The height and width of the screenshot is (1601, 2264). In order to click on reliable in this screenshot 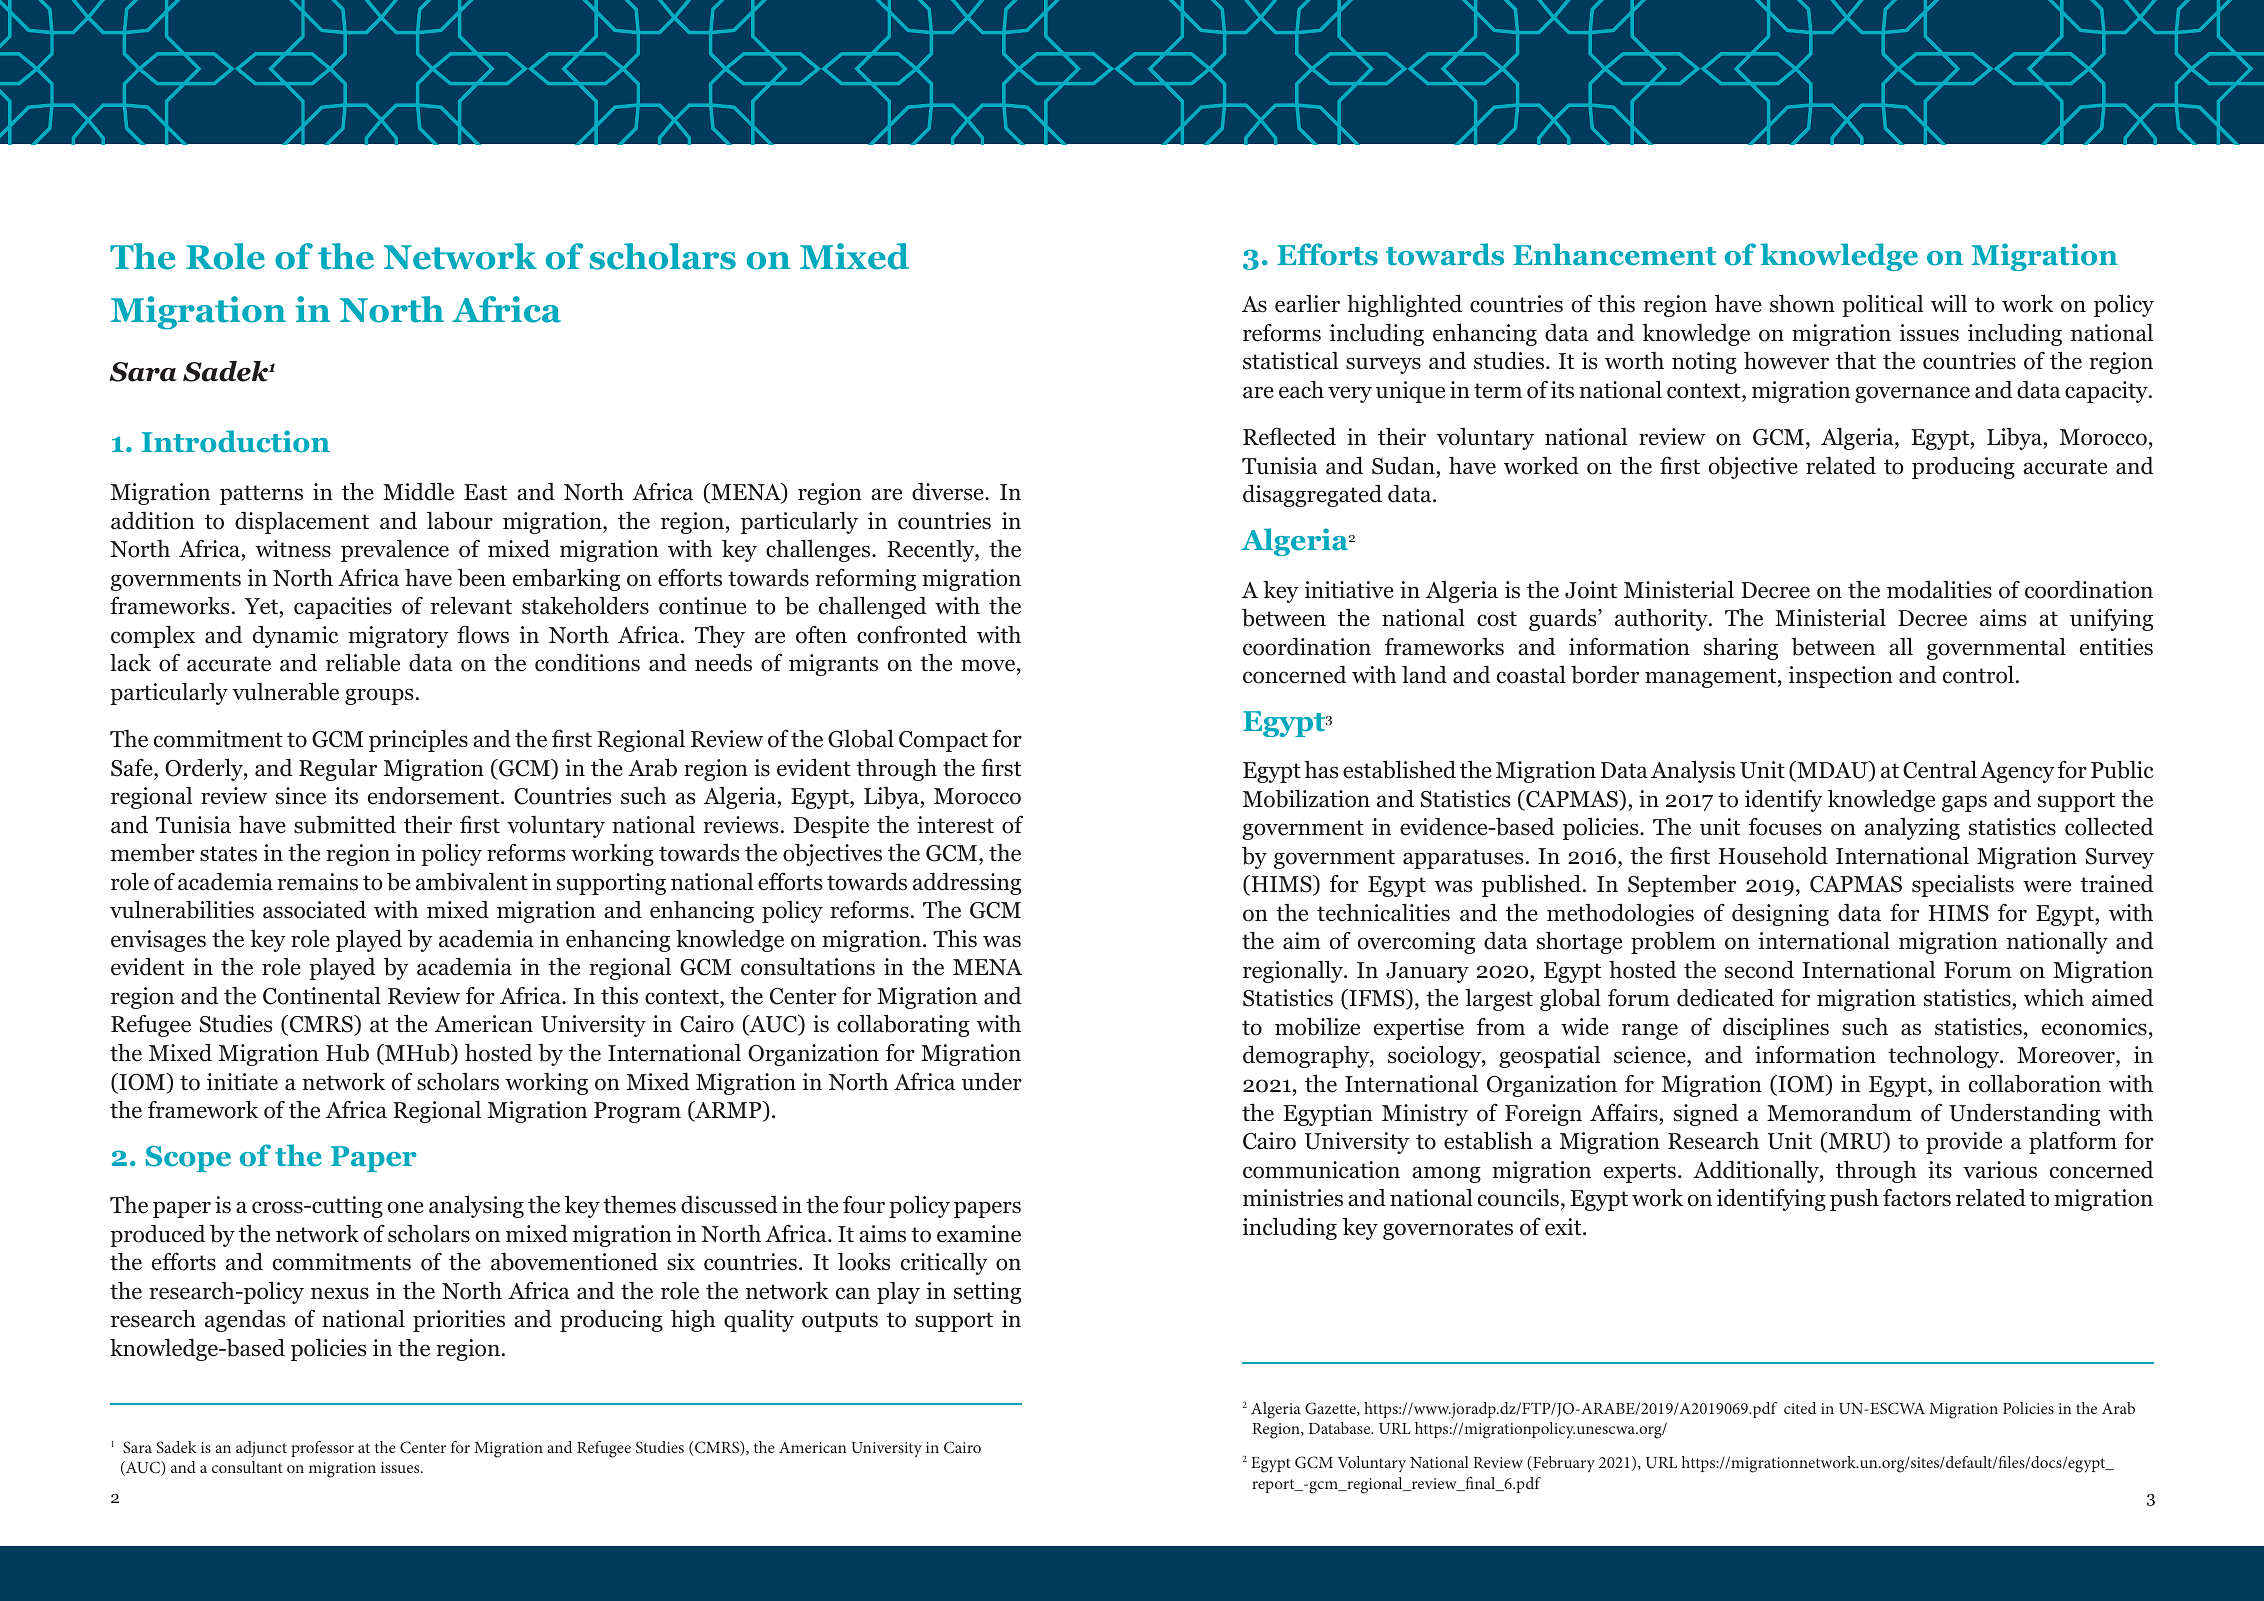, I will do `click(363, 663)`.
